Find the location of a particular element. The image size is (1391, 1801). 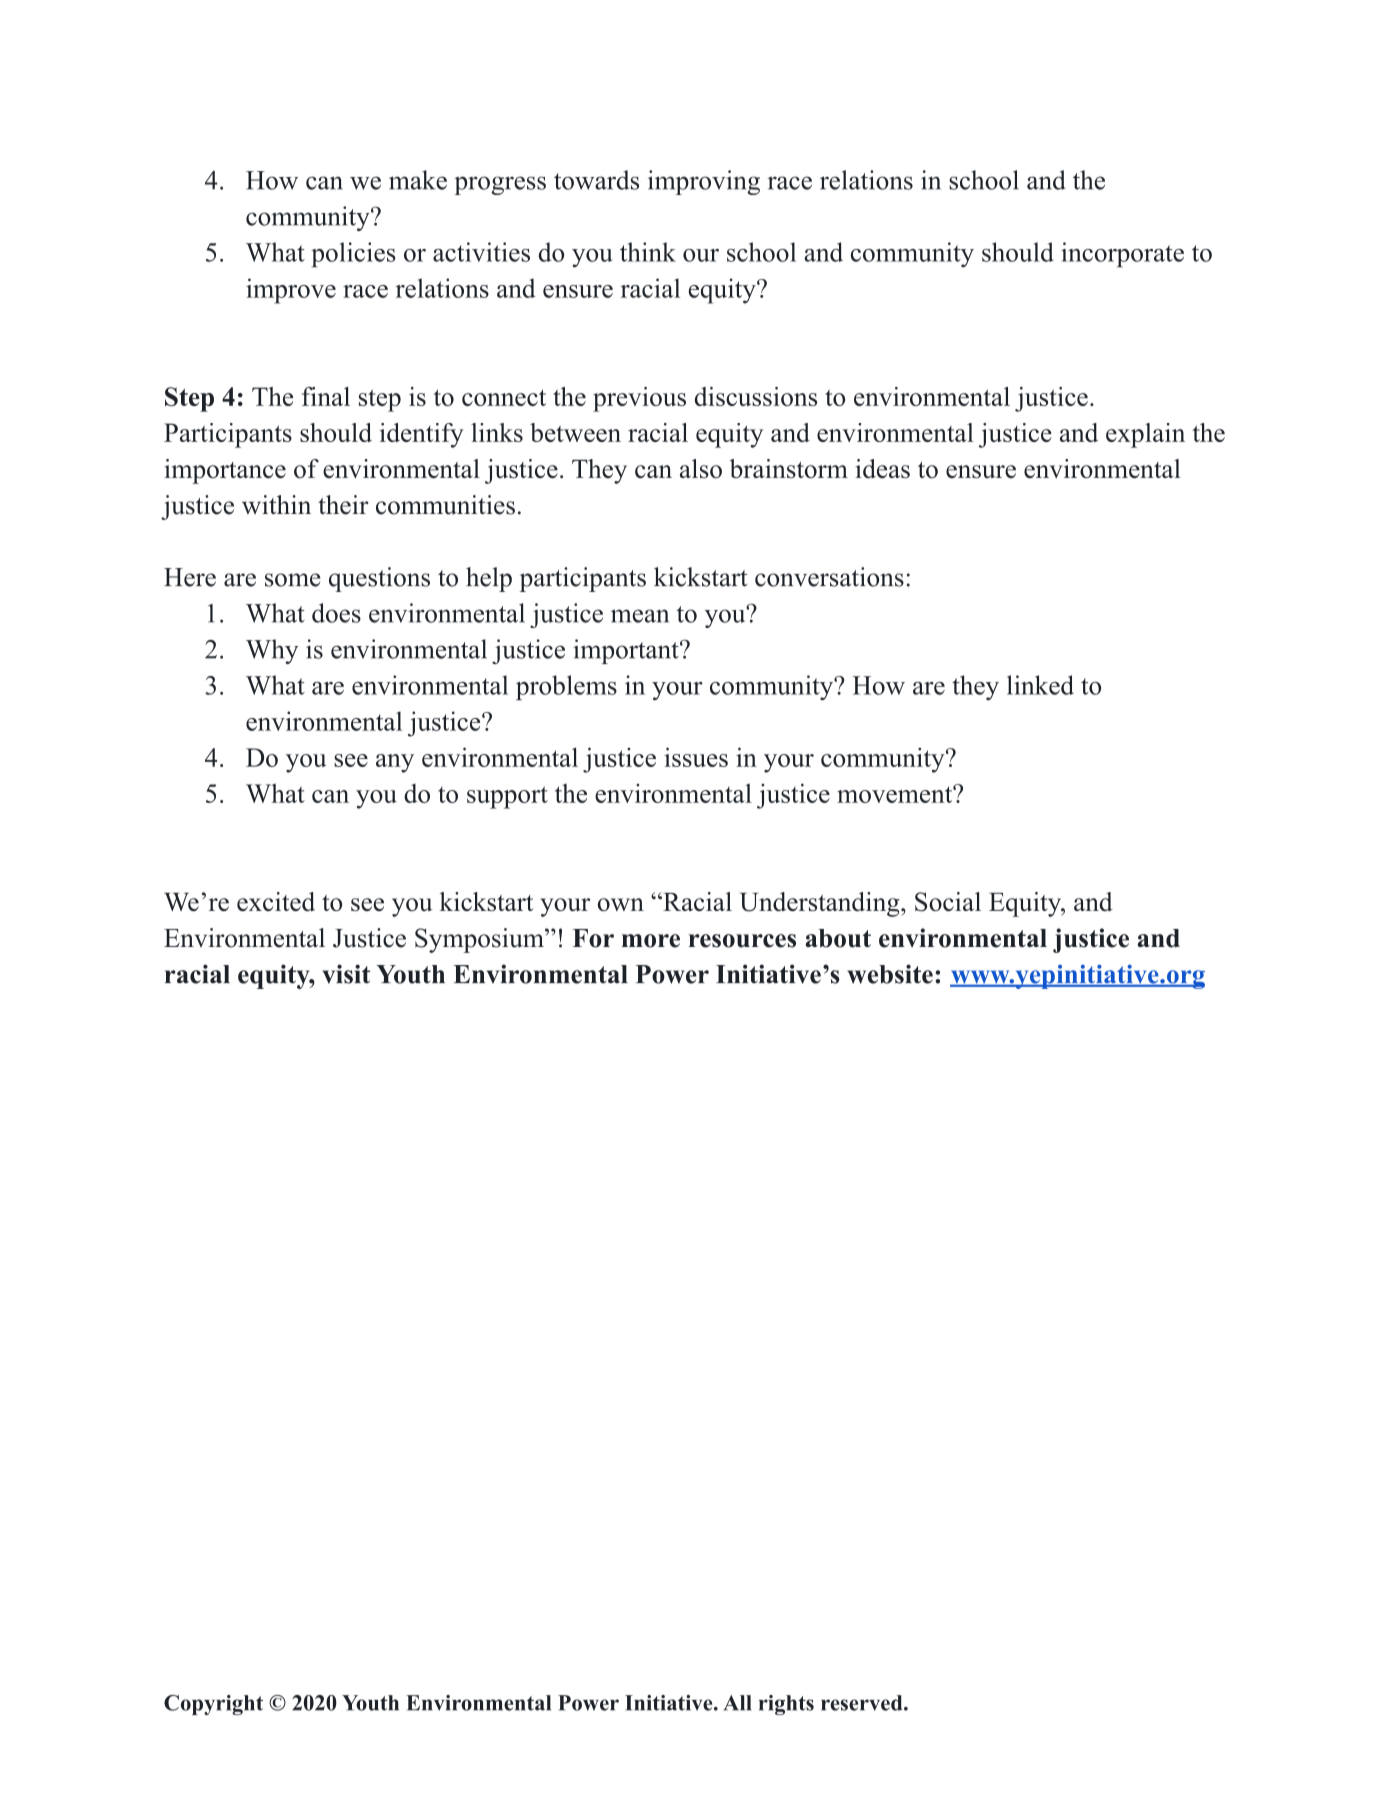

policies is located at coordinates (353, 254).
